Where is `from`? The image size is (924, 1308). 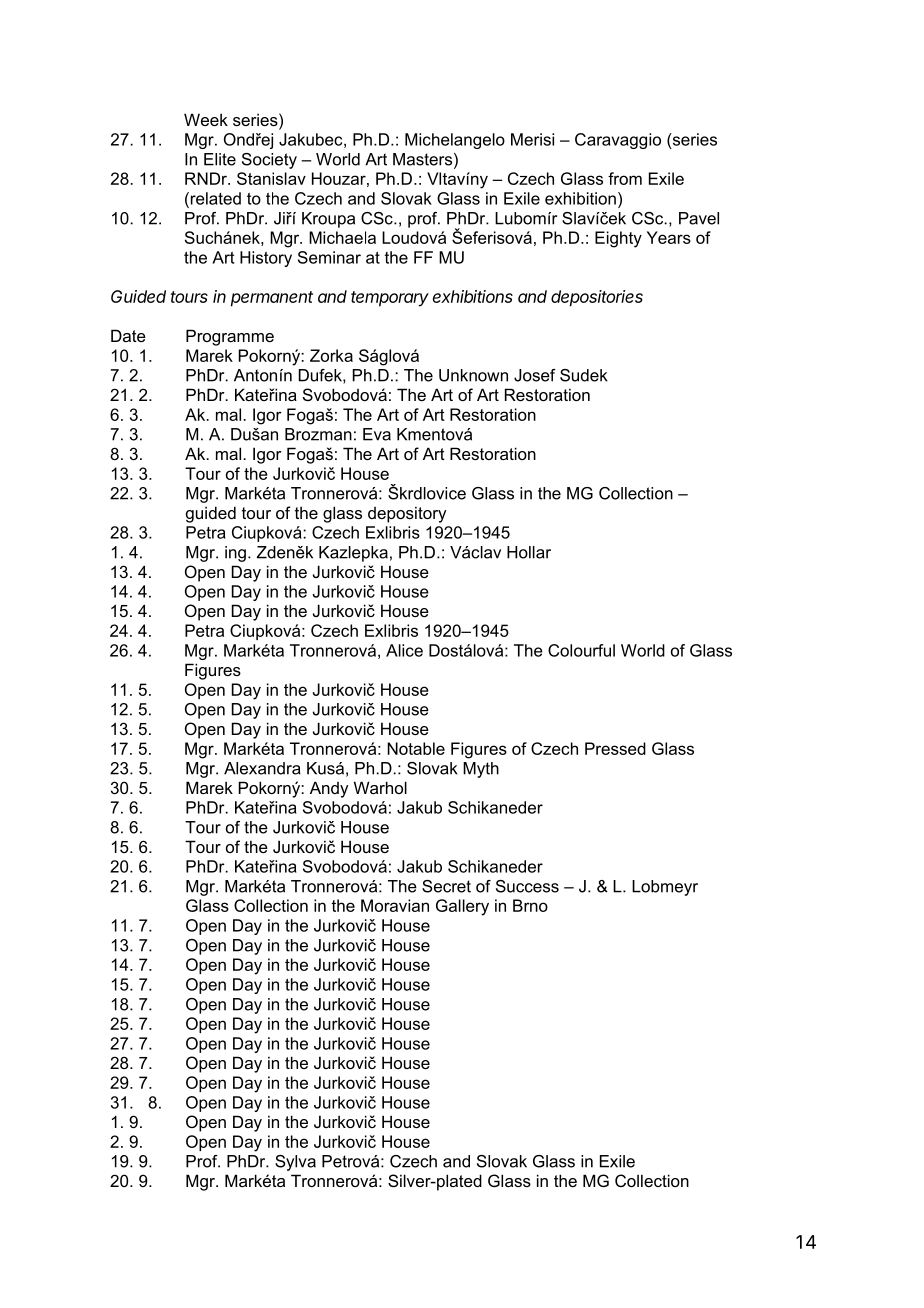
from is located at coordinates (625, 178).
